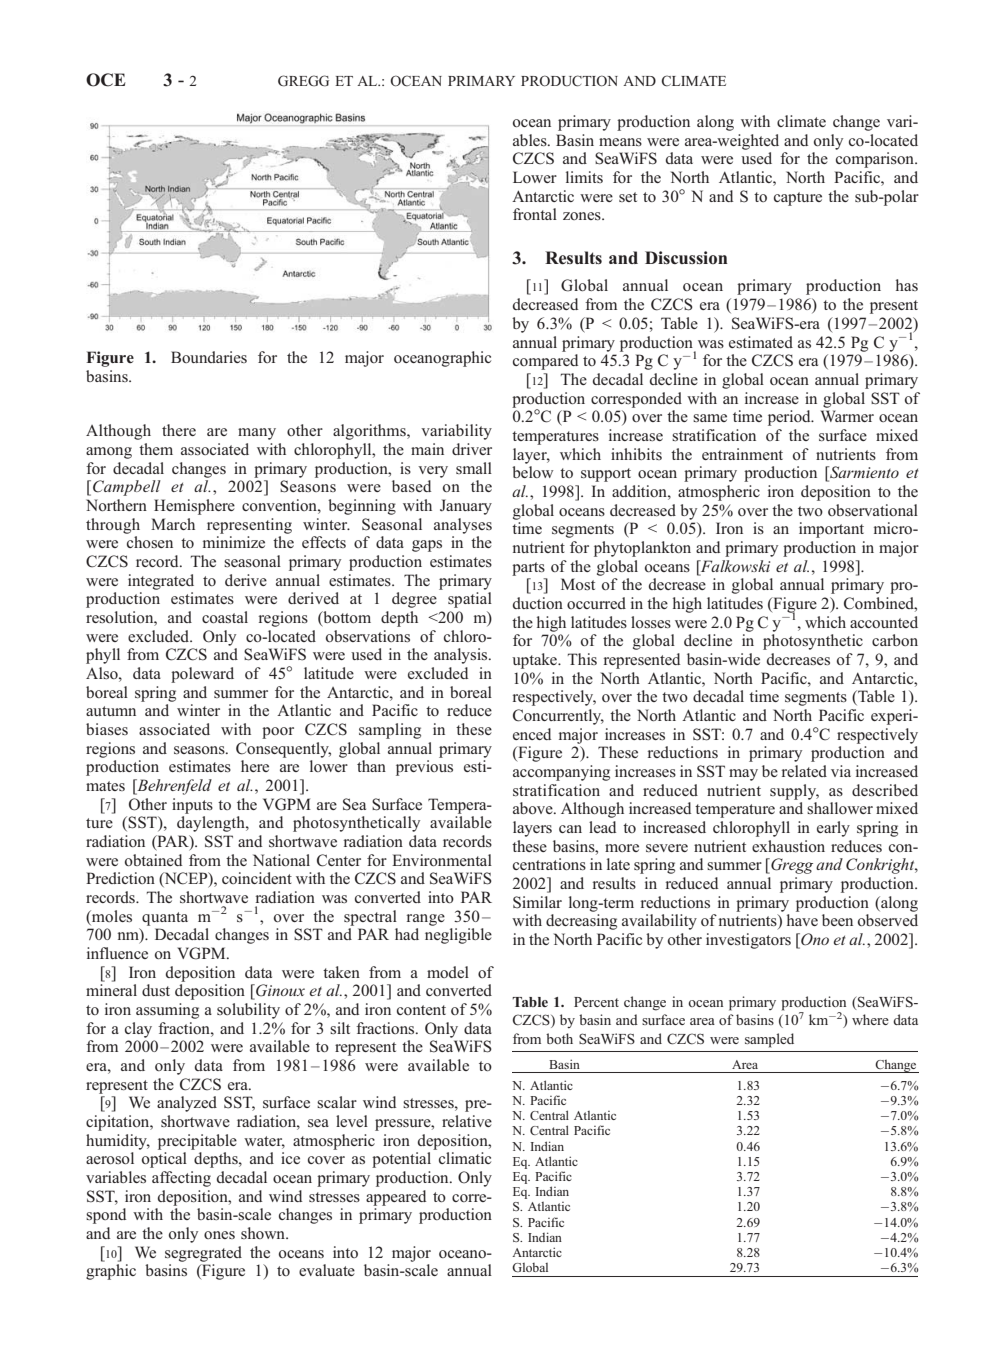 The image size is (1005, 1370). What do you see at coordinates (831, 530) in the image?
I see `important` at bounding box center [831, 530].
